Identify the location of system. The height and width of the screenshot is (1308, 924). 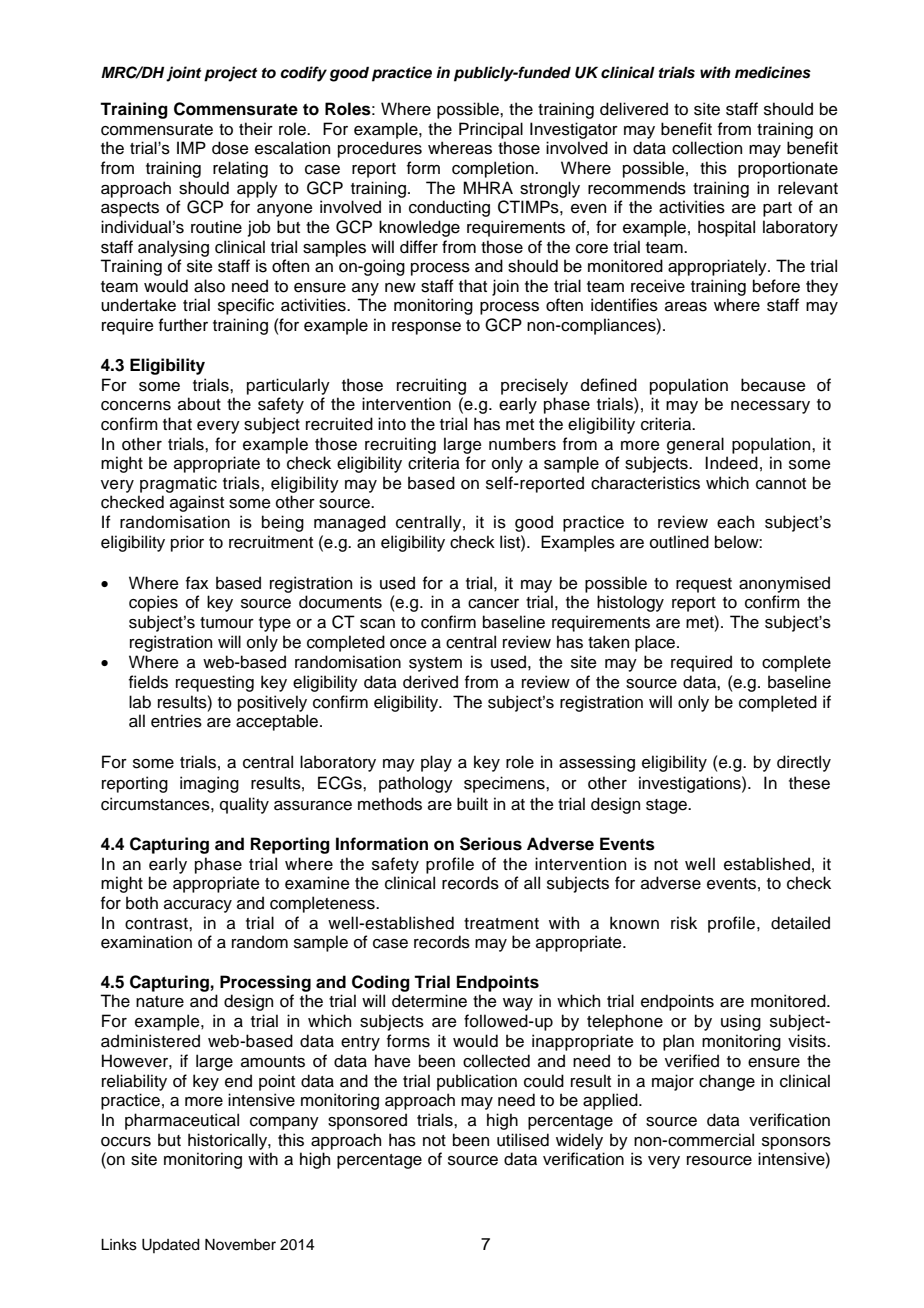
(435, 664).
